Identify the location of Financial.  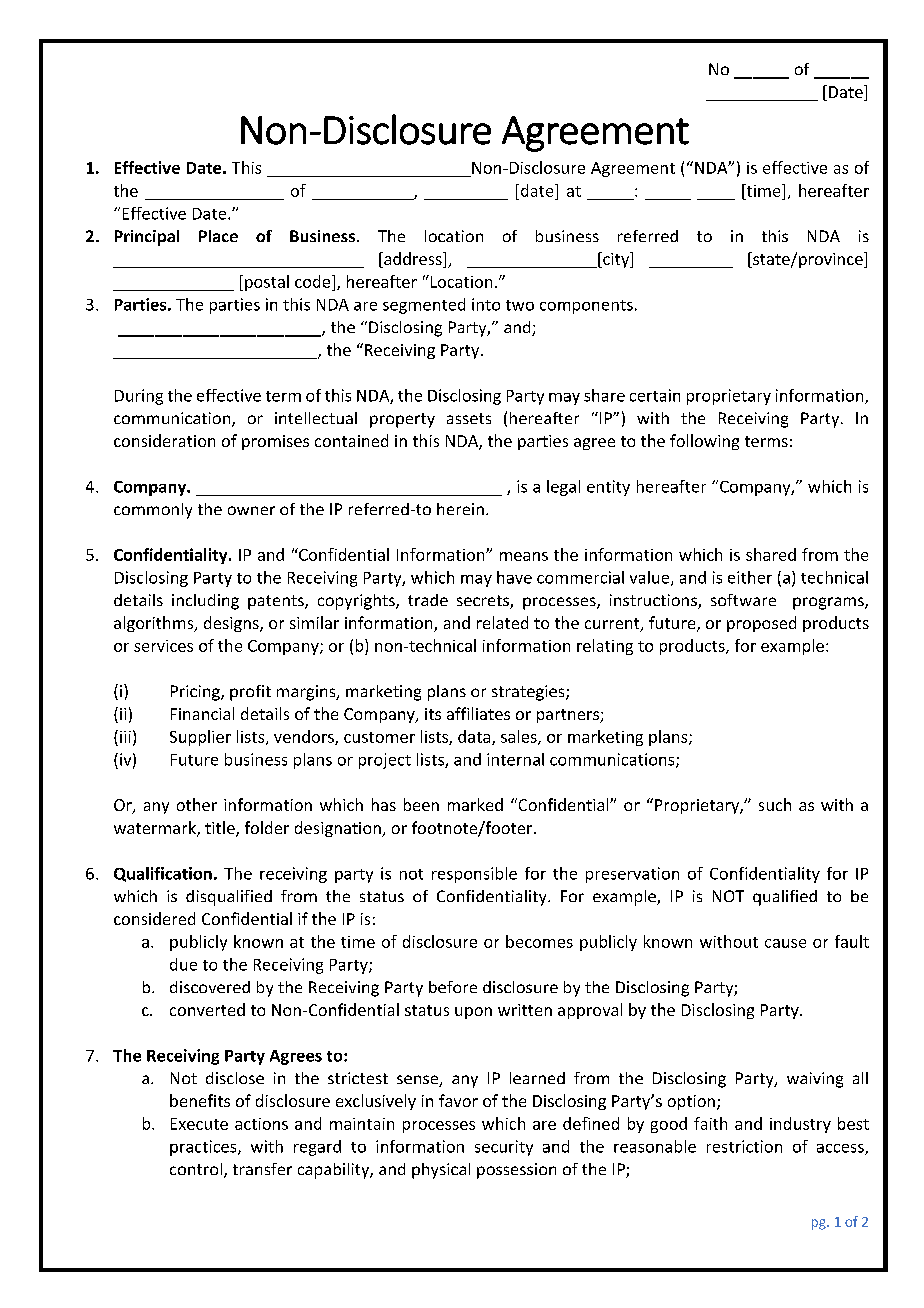
(202, 713).
